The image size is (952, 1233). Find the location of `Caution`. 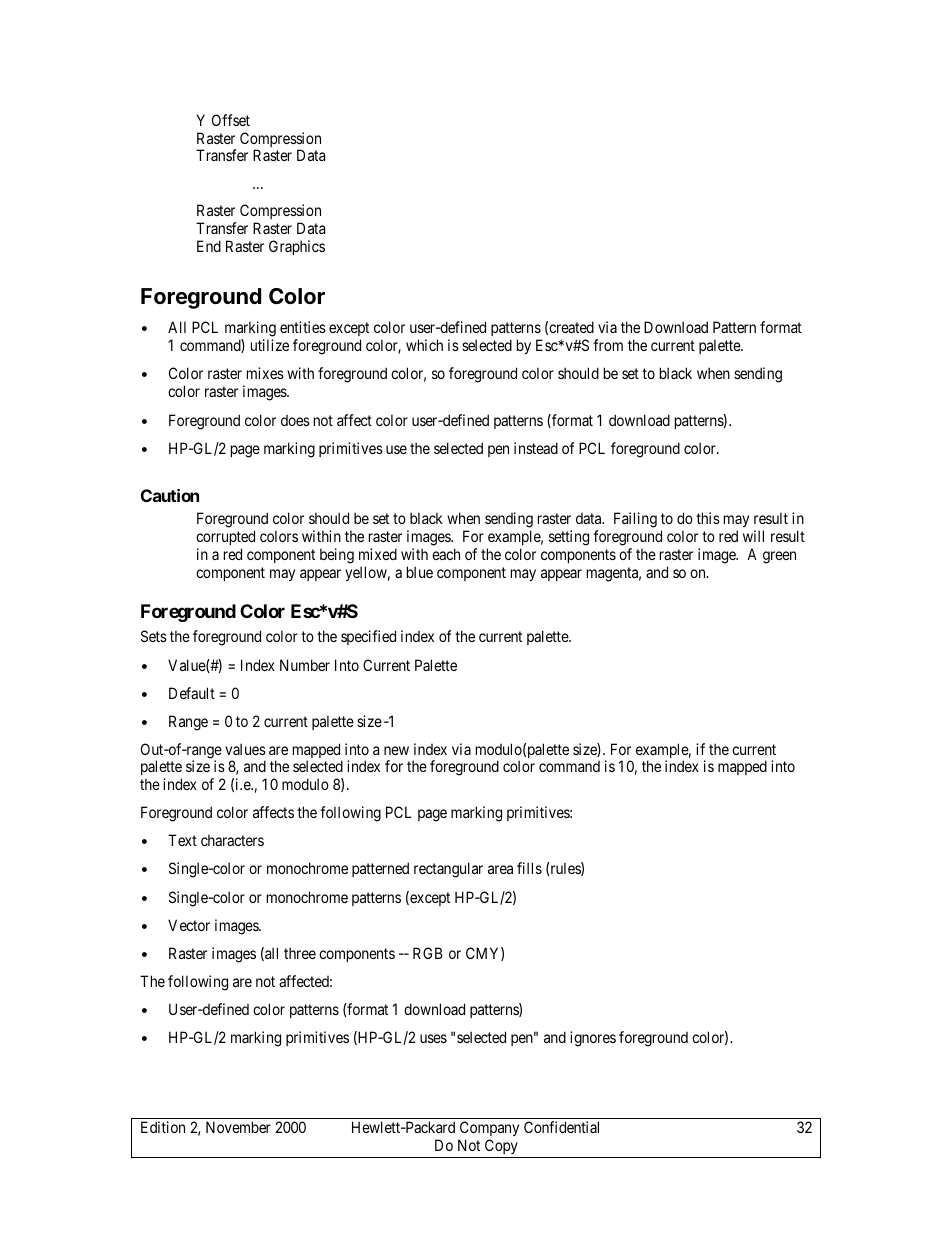

Caution is located at coordinates (170, 495).
